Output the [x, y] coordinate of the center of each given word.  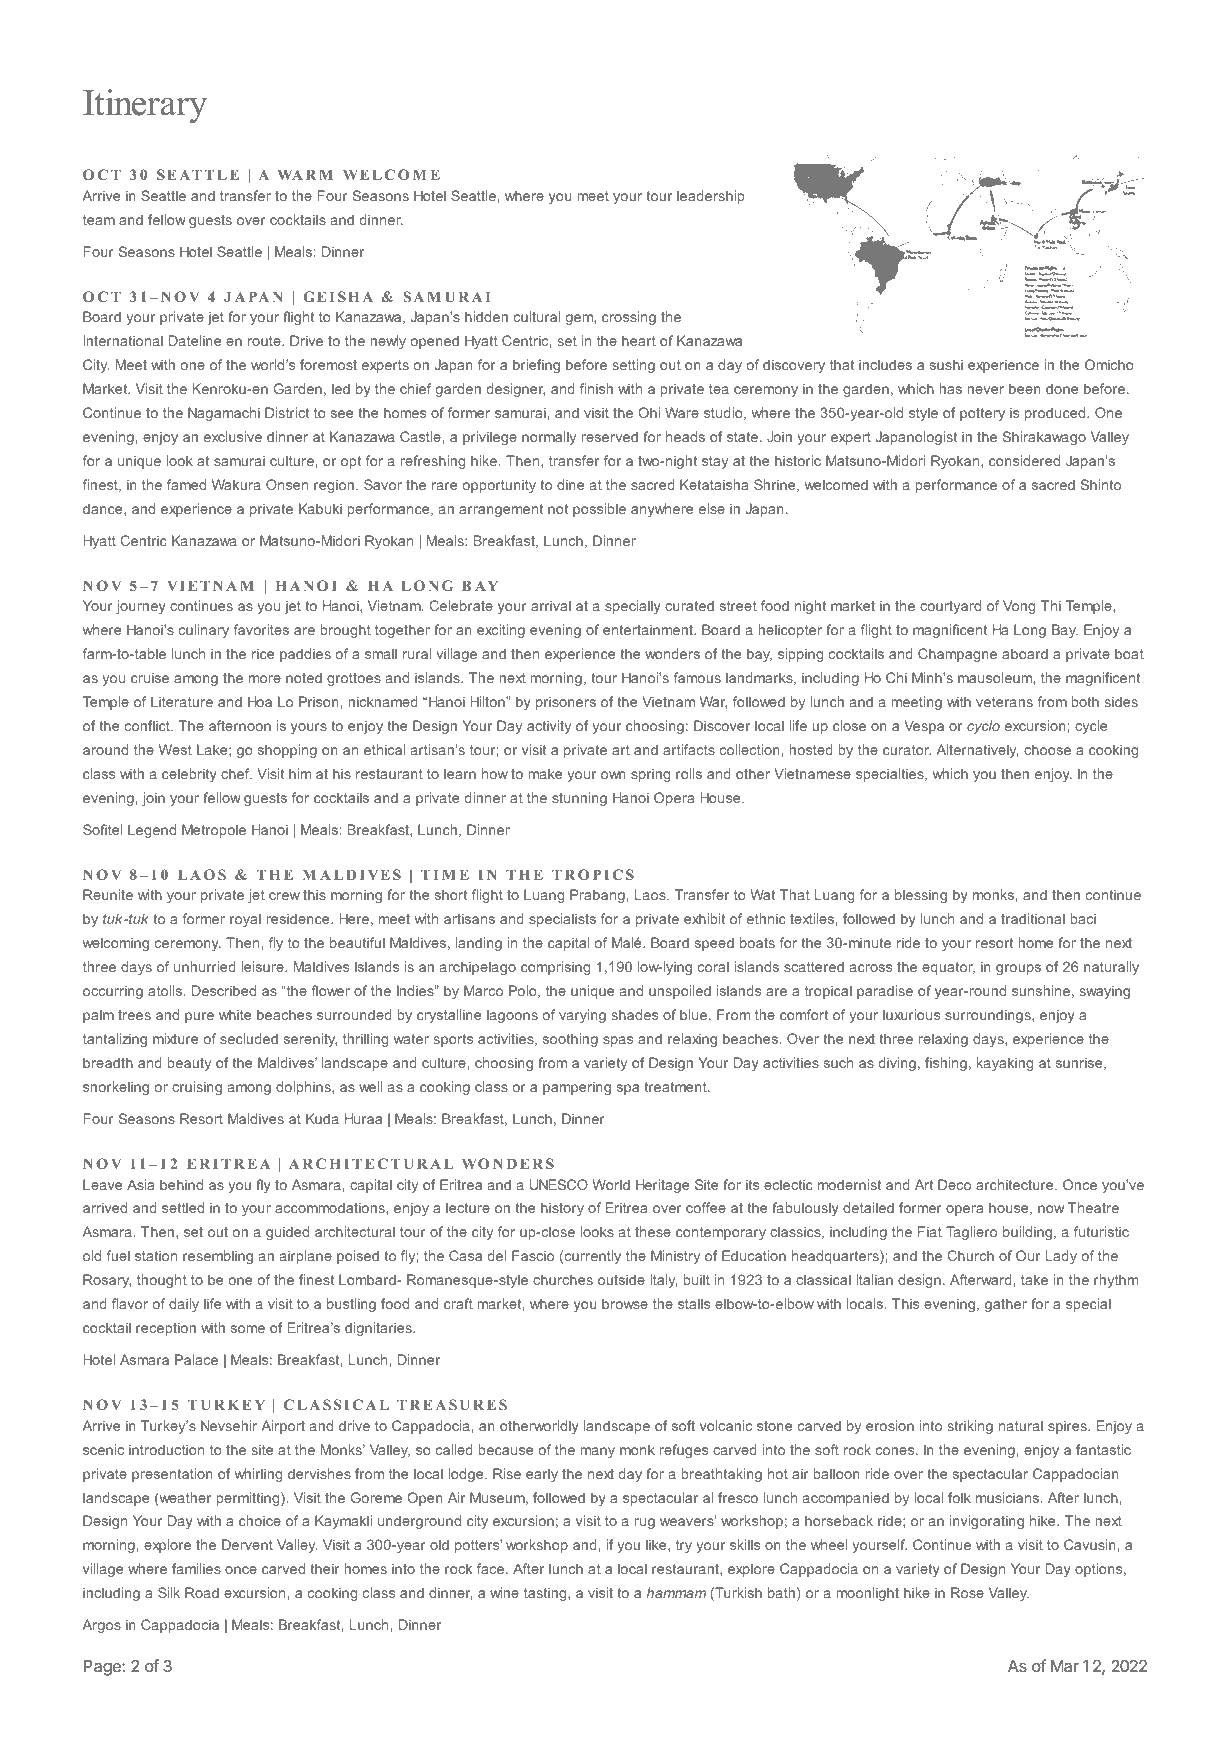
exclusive [233, 436]
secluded [249, 1038]
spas [618, 1041]
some [248, 1329]
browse [625, 1303]
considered [1024, 460]
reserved [609, 436]
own [613, 775]
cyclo [983, 727]
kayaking [1005, 1064]
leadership [710, 197]
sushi [946, 364]
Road [202, 1592]
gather [1006, 1305]
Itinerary [145, 106]
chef [236, 773]
